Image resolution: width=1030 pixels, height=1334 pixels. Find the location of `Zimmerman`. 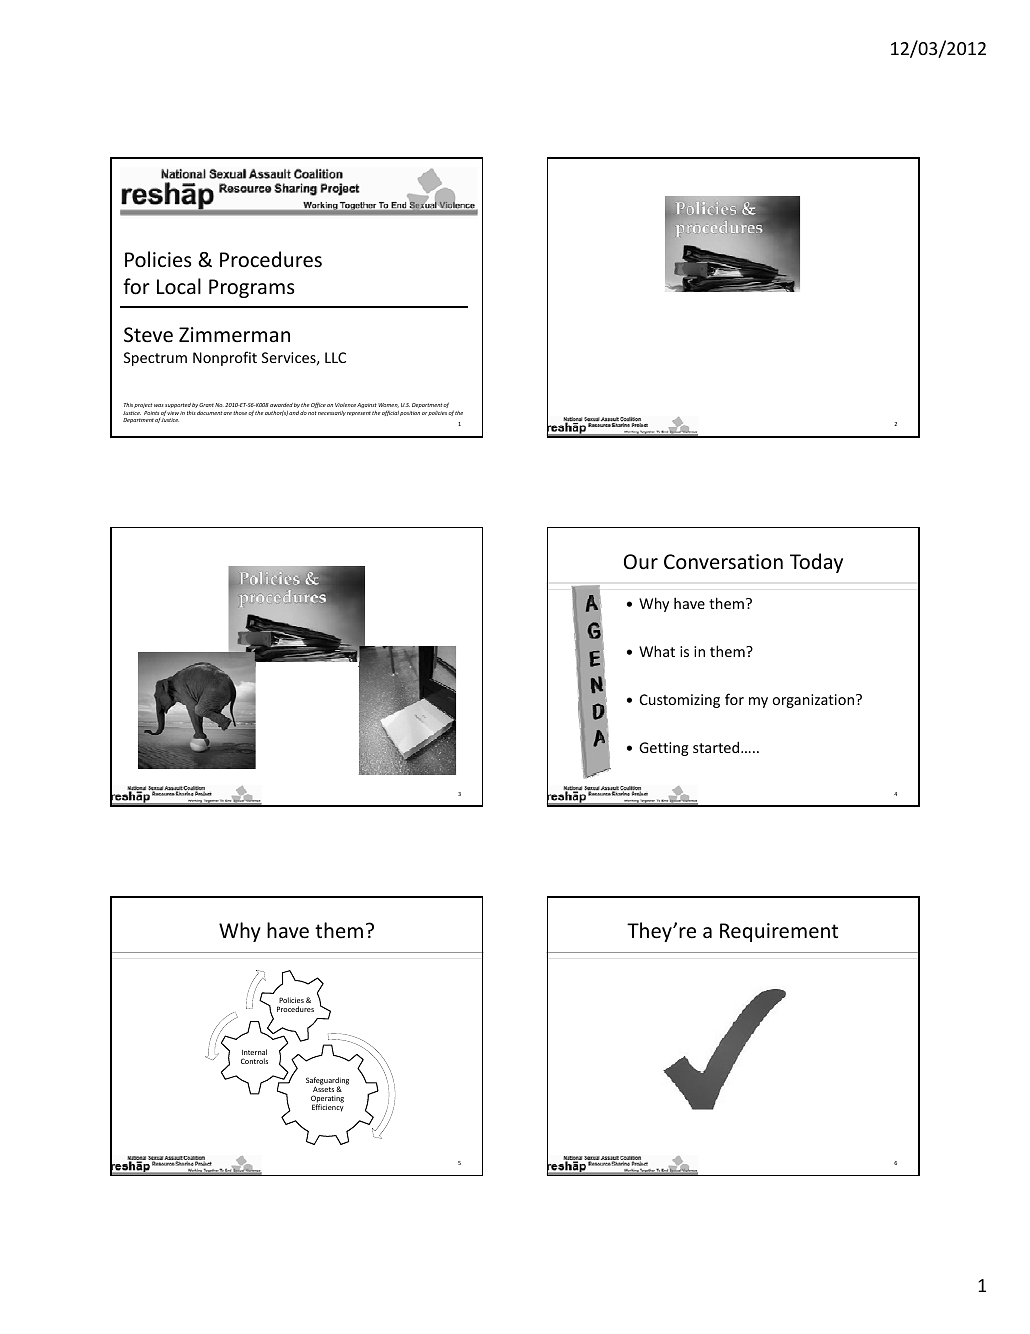

Zimmerman is located at coordinates (234, 335).
